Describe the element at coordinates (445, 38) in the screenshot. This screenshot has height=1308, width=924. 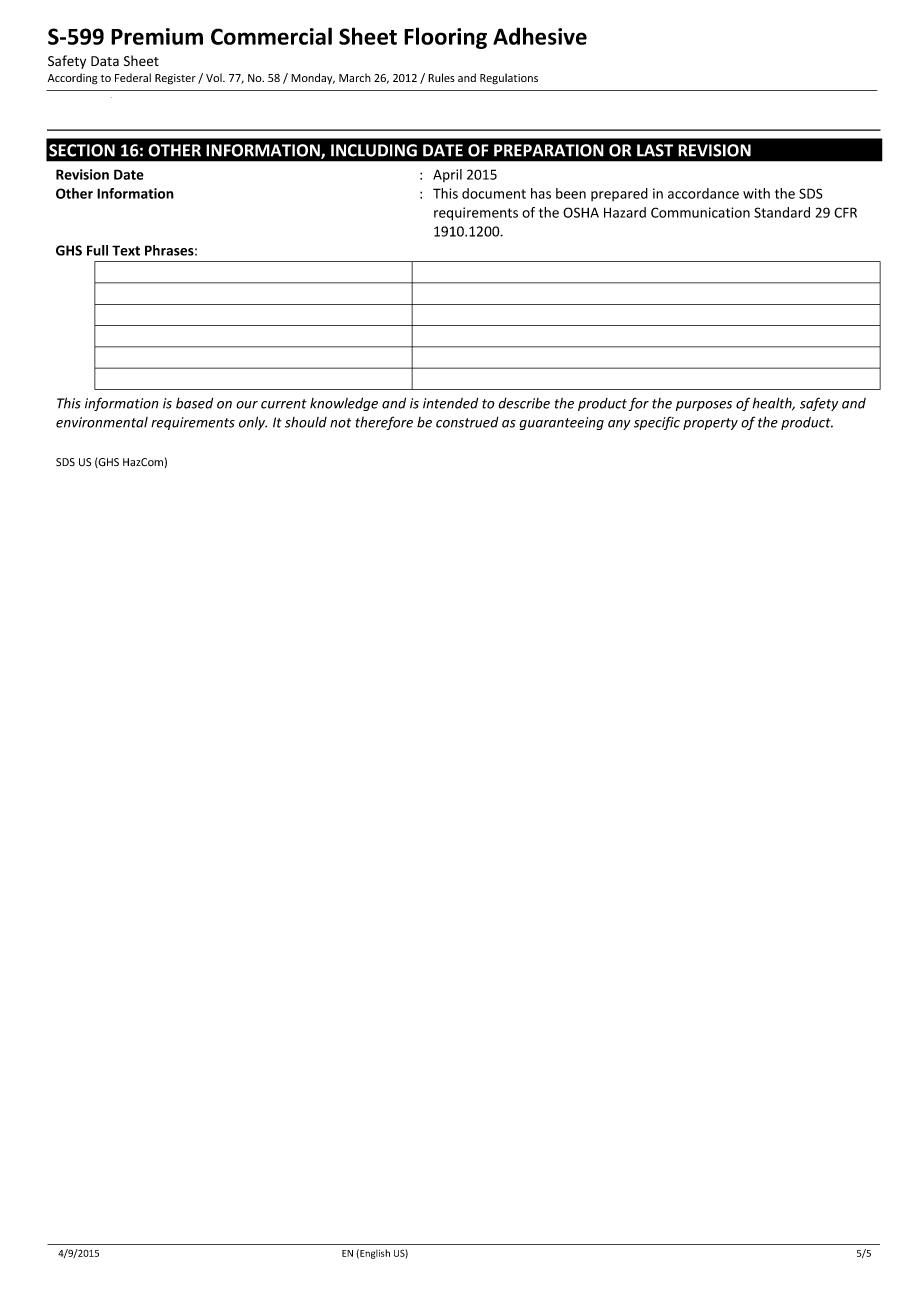
I see `Flooring` at that location.
